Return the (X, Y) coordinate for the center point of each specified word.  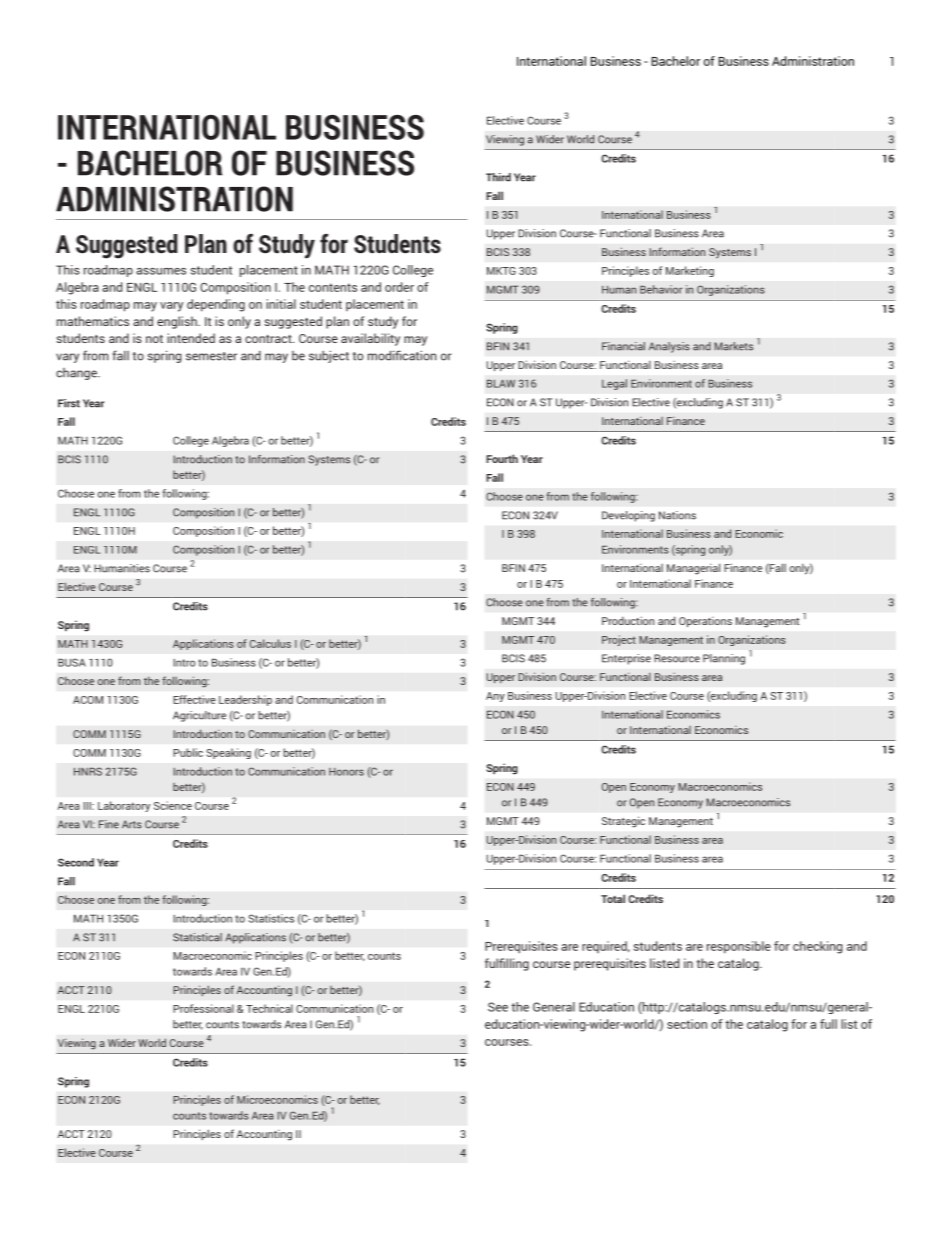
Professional (203, 1008)
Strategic (623, 822)
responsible (739, 947)
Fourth (502, 458)
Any (495, 697)
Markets (733, 346)
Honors (346, 772)
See (498, 1007)
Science (173, 805)
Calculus (270, 643)
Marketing (690, 271)
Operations (705, 622)
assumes (161, 271)
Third (498, 177)
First (69, 403)
